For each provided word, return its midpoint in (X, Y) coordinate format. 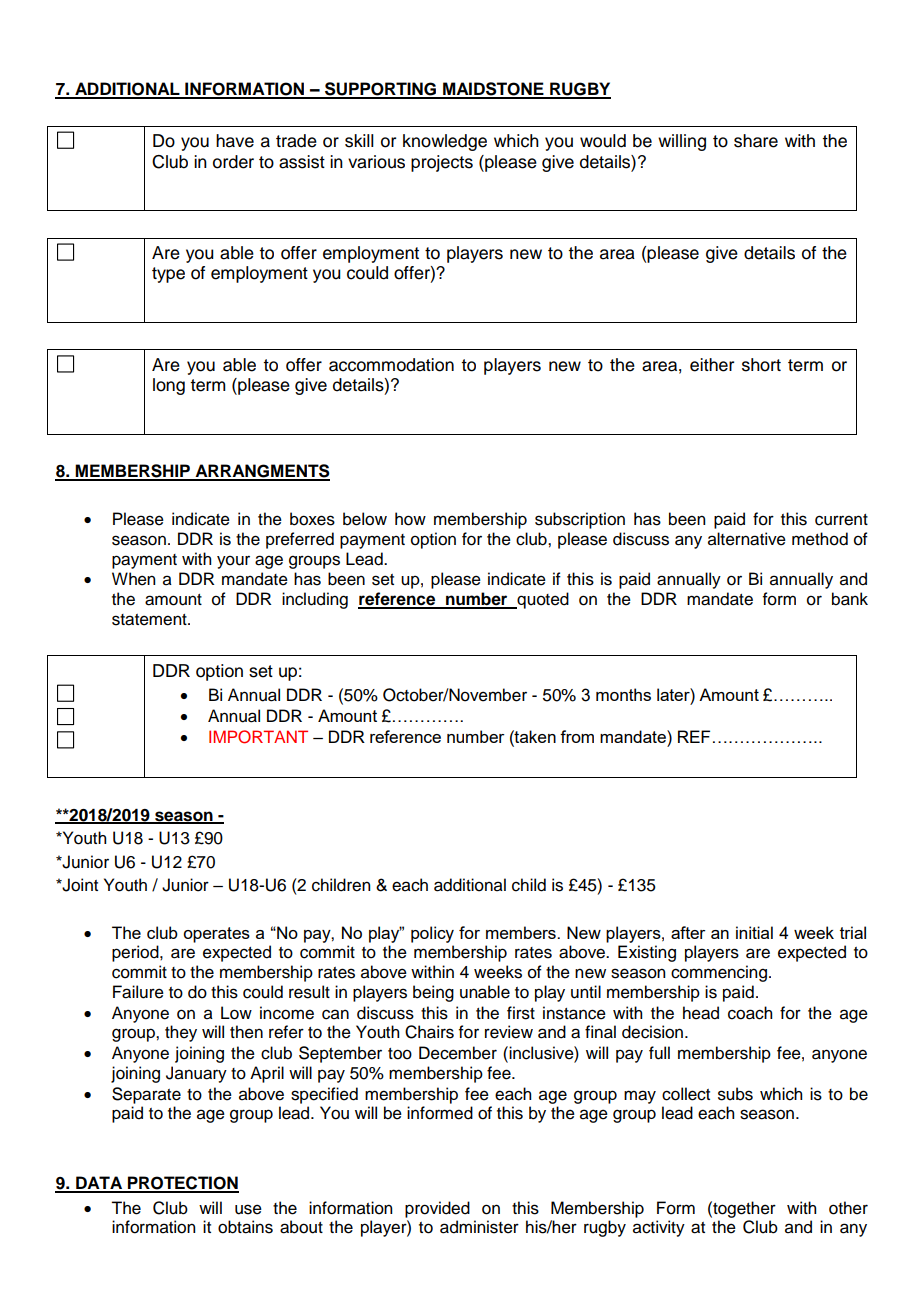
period (136, 953)
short (761, 365)
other (848, 1208)
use (248, 1209)
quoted (542, 600)
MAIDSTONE (493, 90)
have (235, 141)
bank (850, 599)
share (756, 141)
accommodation (391, 365)
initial (754, 932)
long (169, 386)
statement (150, 620)
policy (432, 934)
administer (479, 1227)
